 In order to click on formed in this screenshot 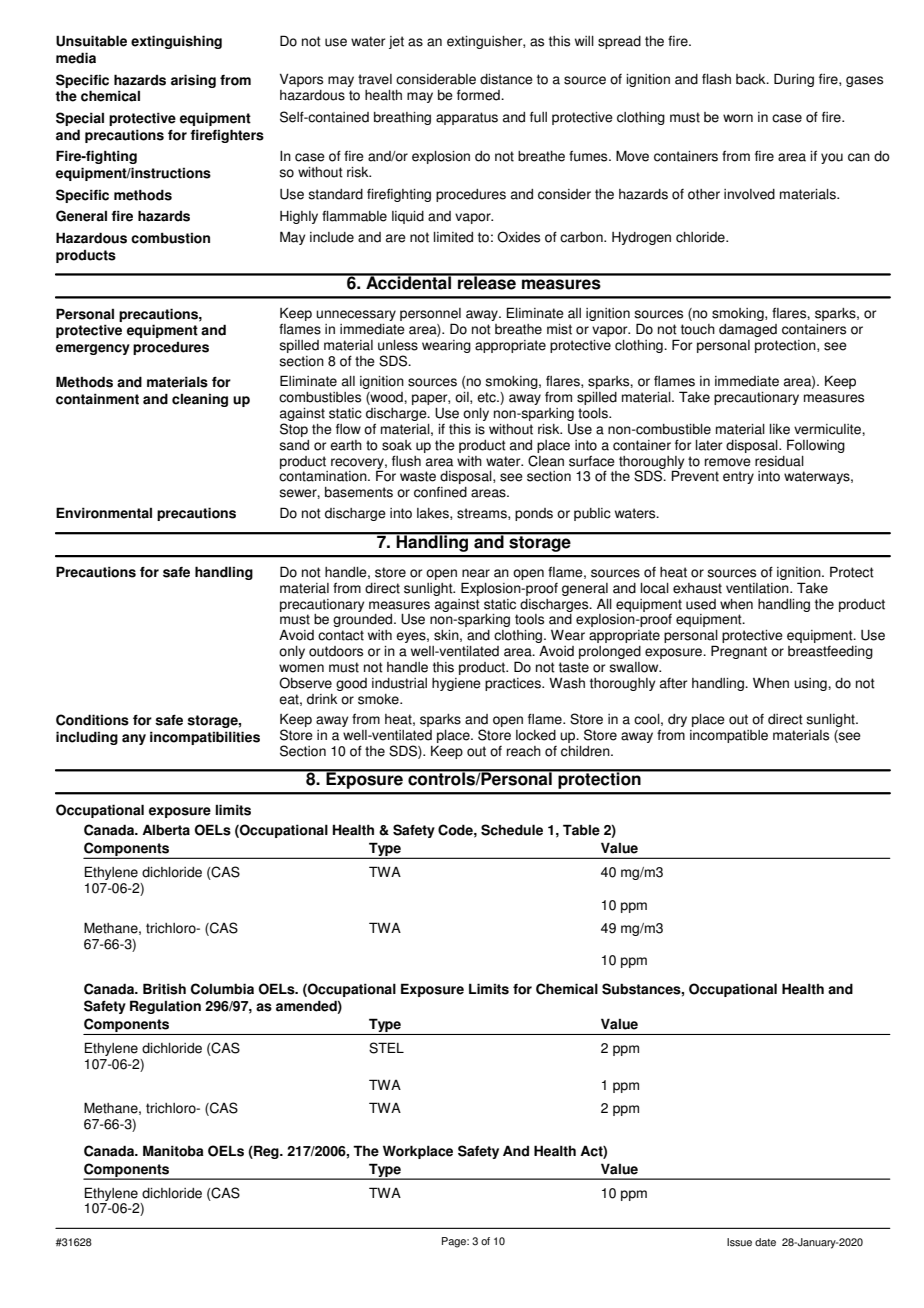, I will do `click(479, 95)`.
